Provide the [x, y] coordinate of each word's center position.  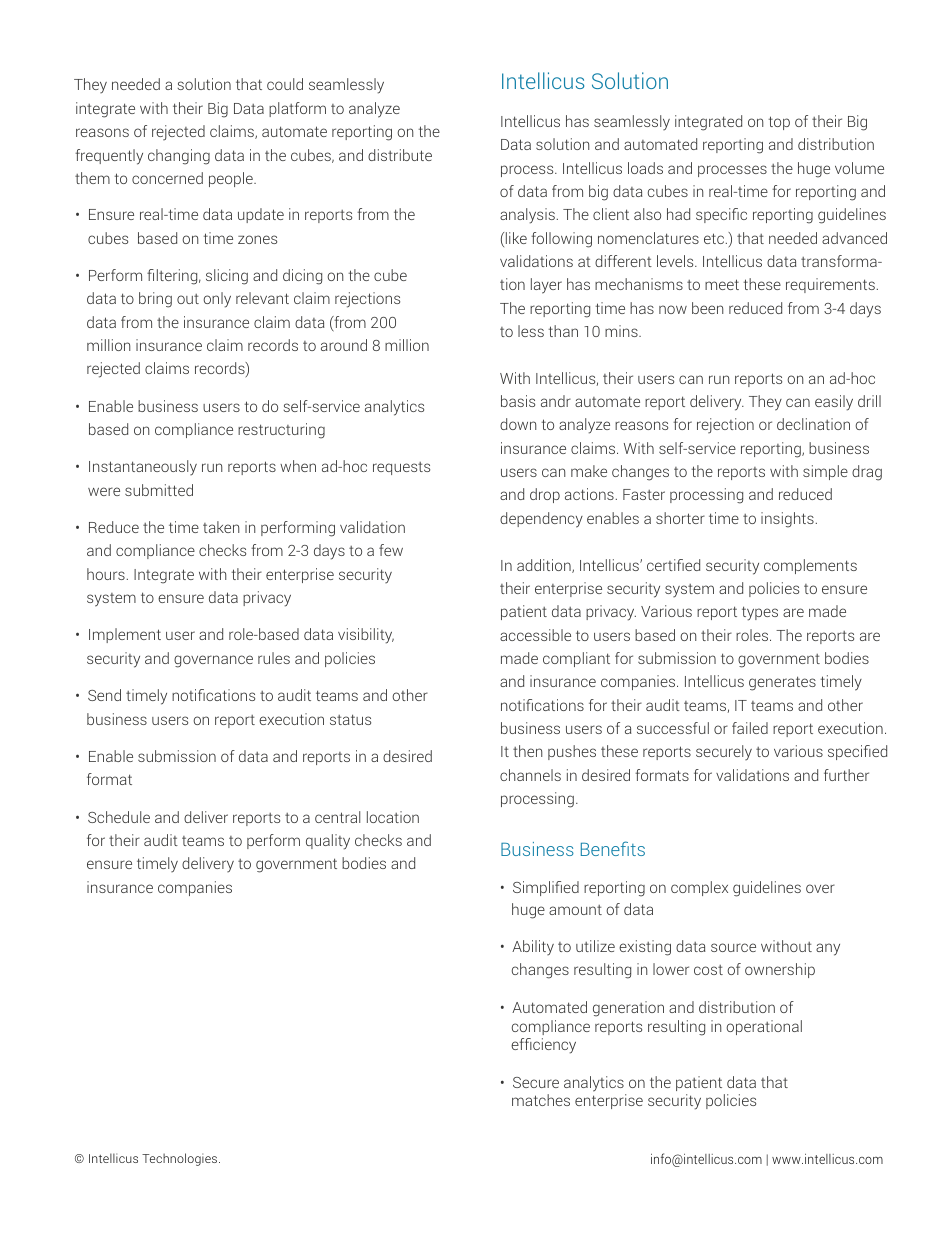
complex [699, 888]
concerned [167, 178]
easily [834, 403]
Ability [533, 947]
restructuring [281, 431]
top [779, 123]
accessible [535, 635]
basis [518, 401]
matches [541, 1100]
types [760, 613]
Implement [125, 635]
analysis [527, 216]
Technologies [181, 1159]
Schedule [119, 817]
